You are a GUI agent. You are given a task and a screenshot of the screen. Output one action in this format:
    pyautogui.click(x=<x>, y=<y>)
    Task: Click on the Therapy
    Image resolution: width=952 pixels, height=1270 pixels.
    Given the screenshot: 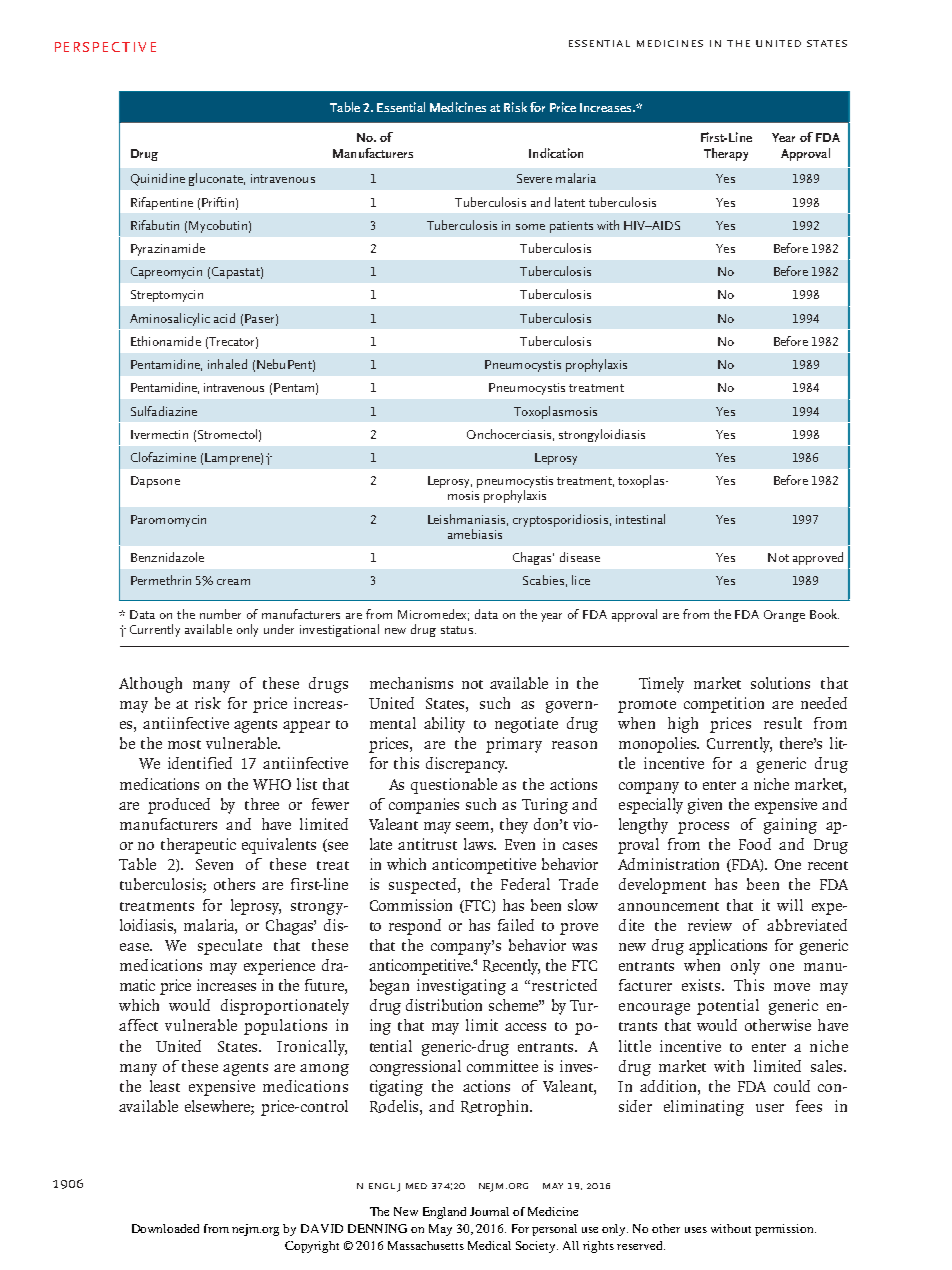 What is the action you would take?
    pyautogui.click(x=726, y=154)
